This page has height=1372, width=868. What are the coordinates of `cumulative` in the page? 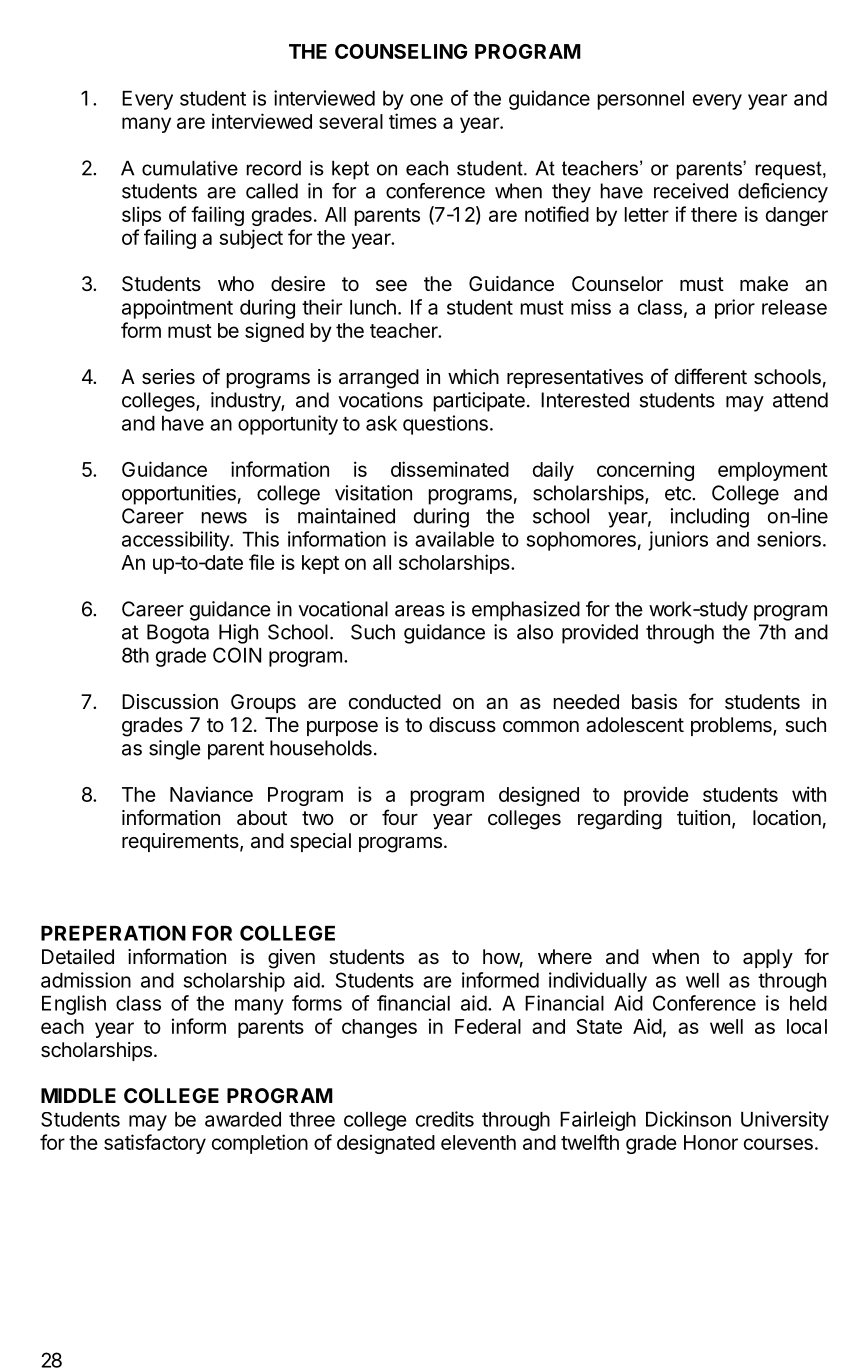 It's located at (190, 168).
